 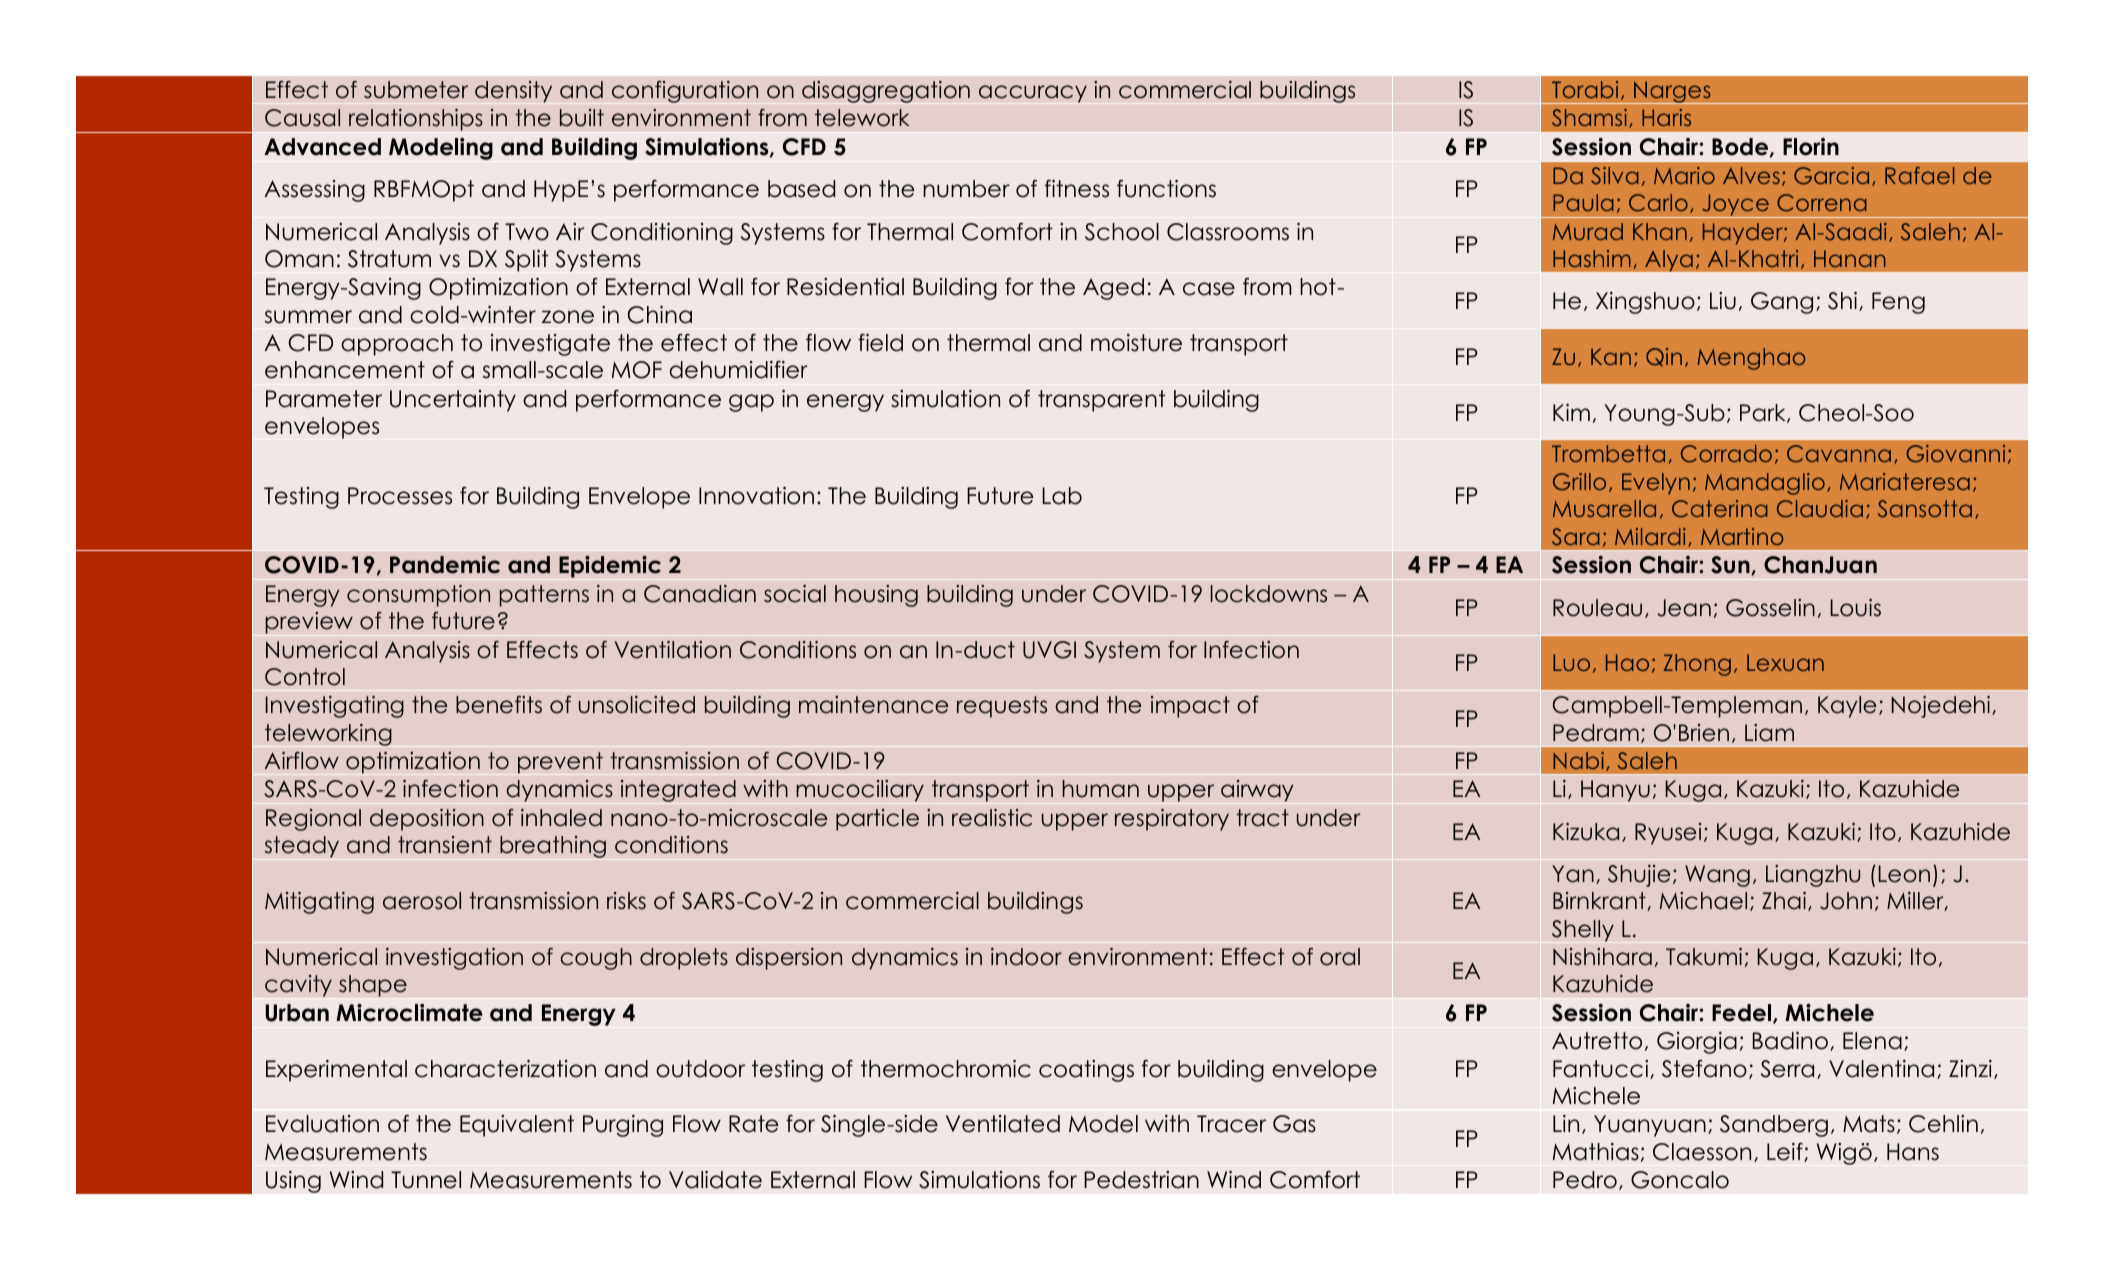 What do you see at coordinates (1751, 175) in the image?
I see `Alves` at bounding box center [1751, 175].
